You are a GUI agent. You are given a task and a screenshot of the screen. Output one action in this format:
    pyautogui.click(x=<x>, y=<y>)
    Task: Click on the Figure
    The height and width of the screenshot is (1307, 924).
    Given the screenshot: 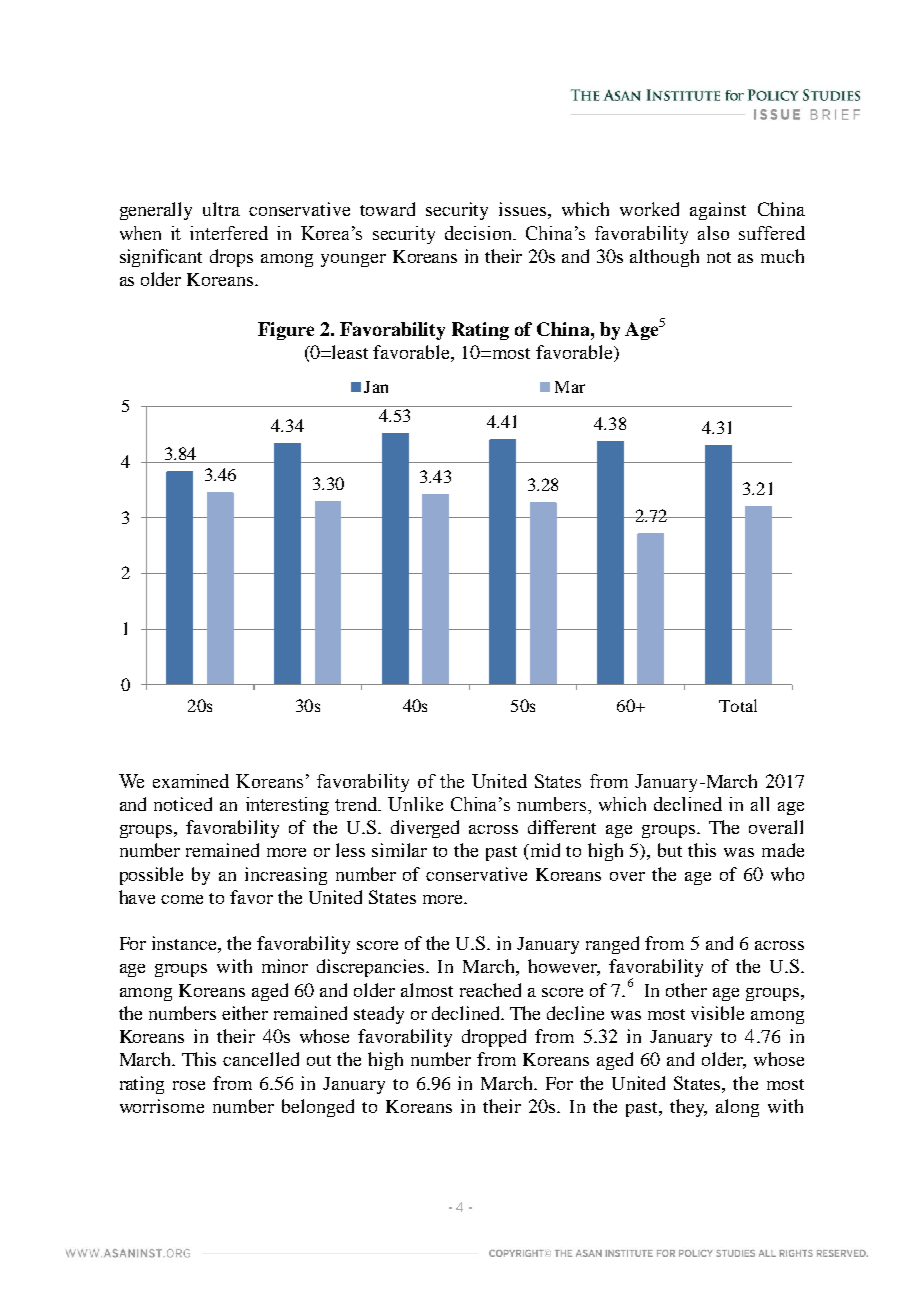 What is the action you would take?
    pyautogui.click(x=286, y=331)
